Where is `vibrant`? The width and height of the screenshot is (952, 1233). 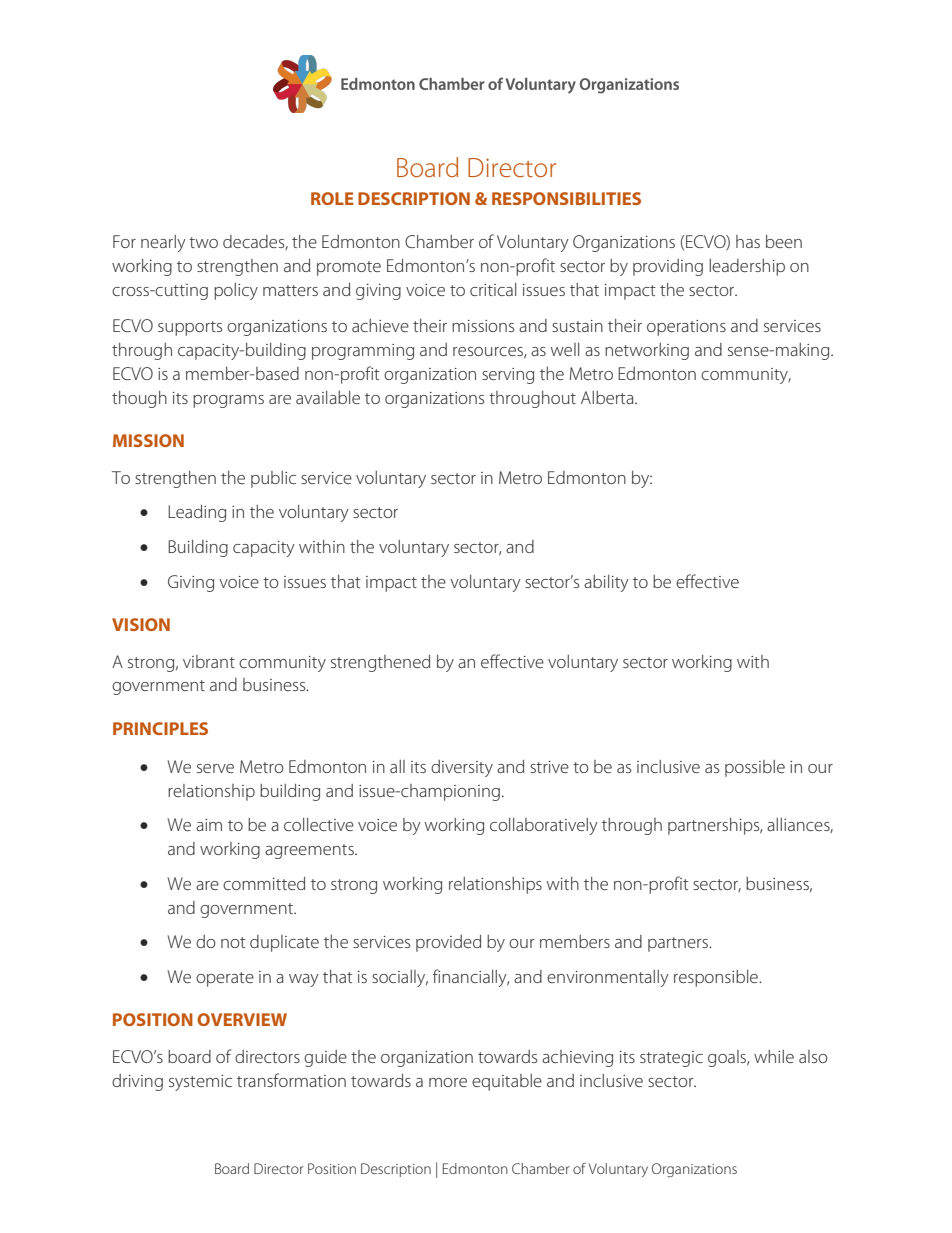
vibrant is located at coordinates (209, 661).
